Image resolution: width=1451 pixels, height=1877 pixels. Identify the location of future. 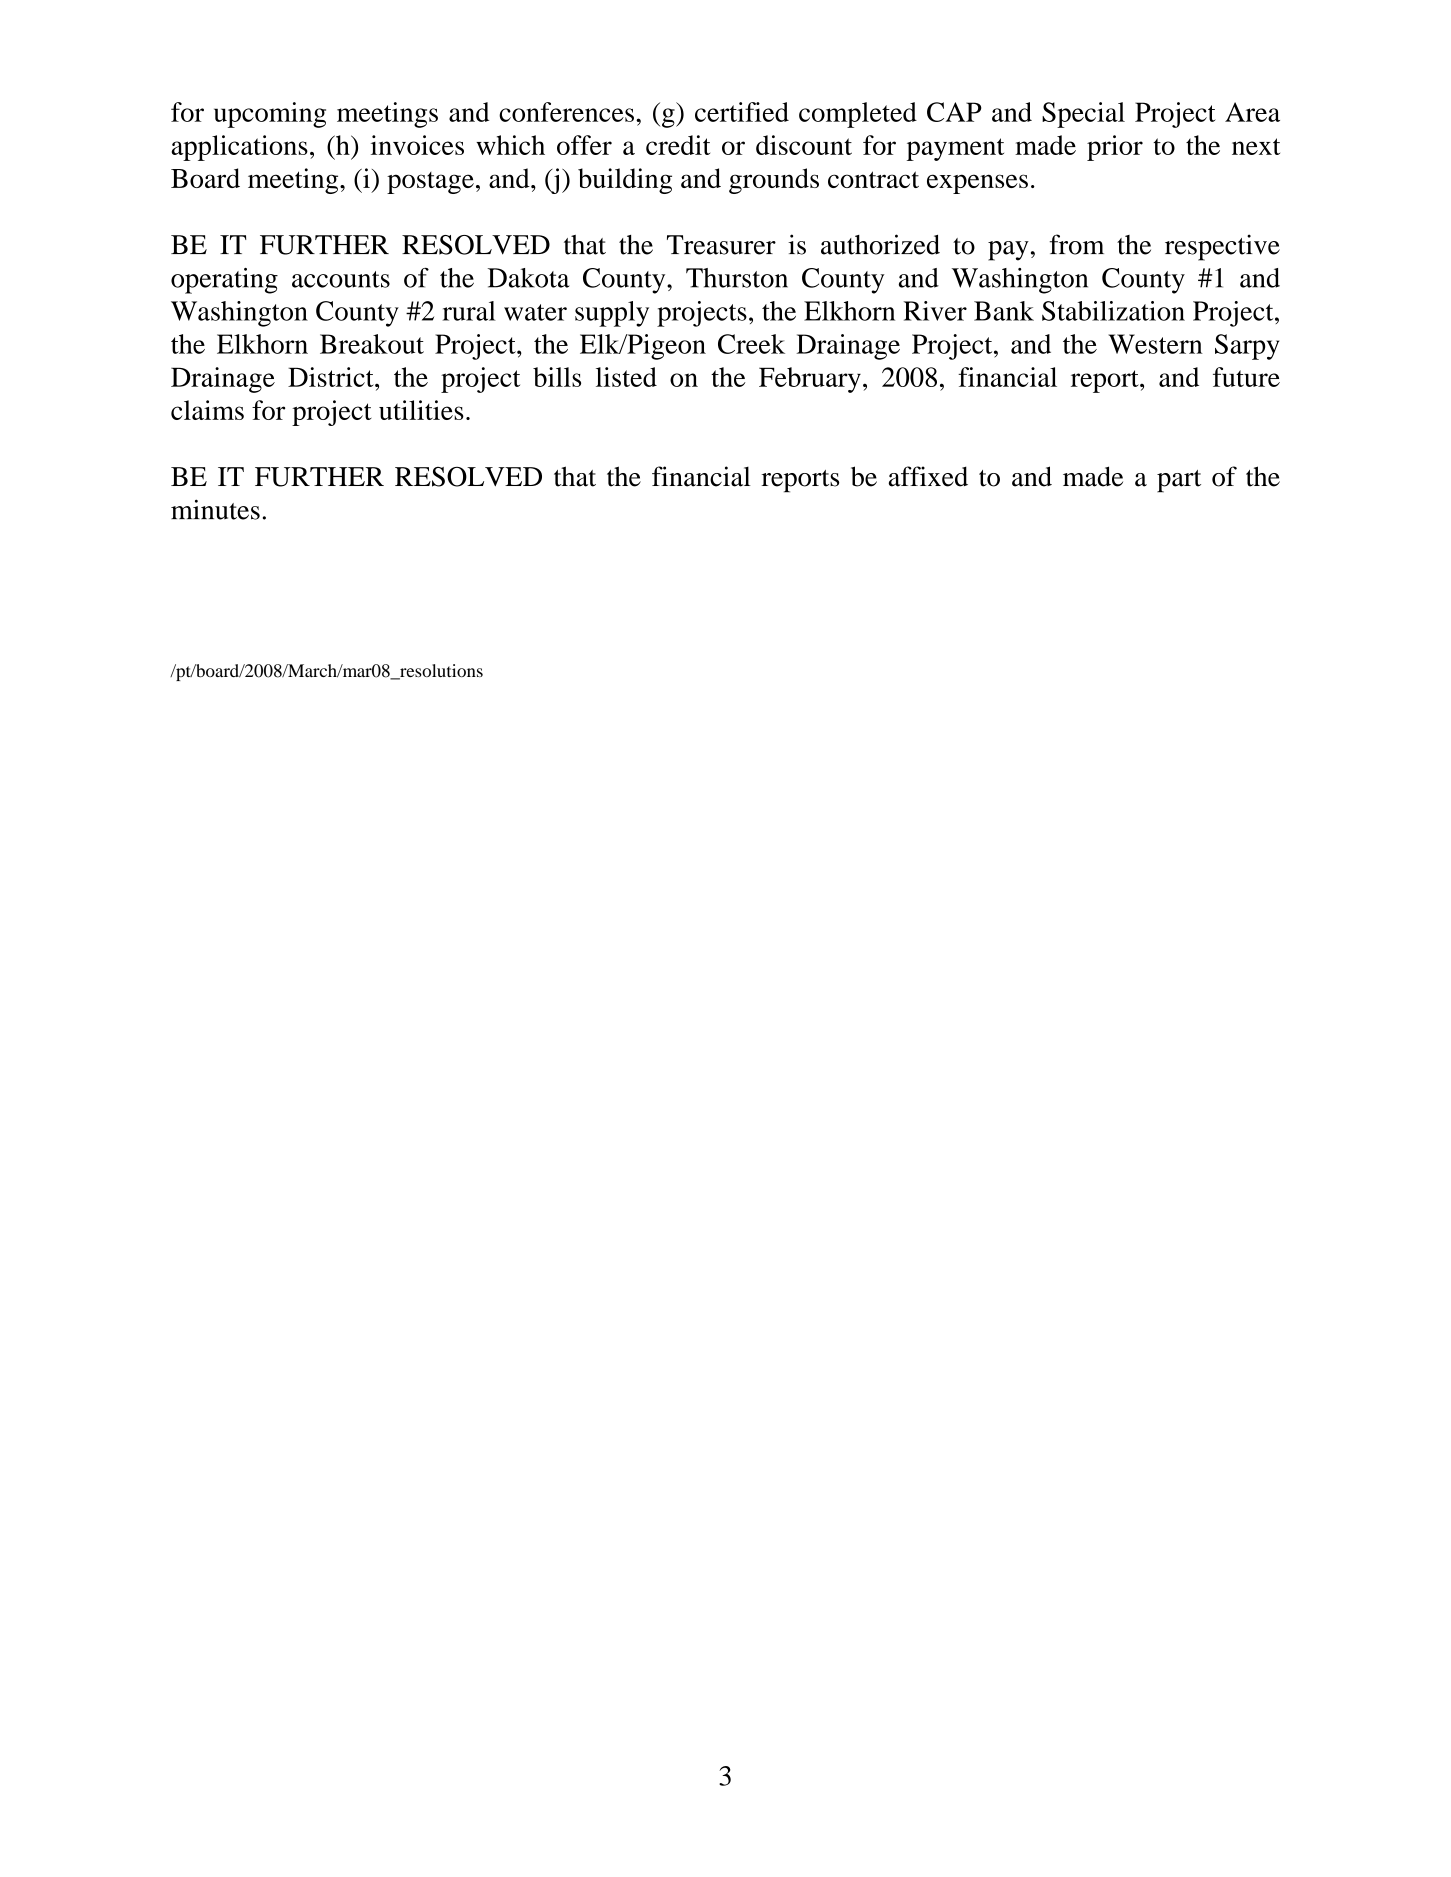
(1246, 377).
